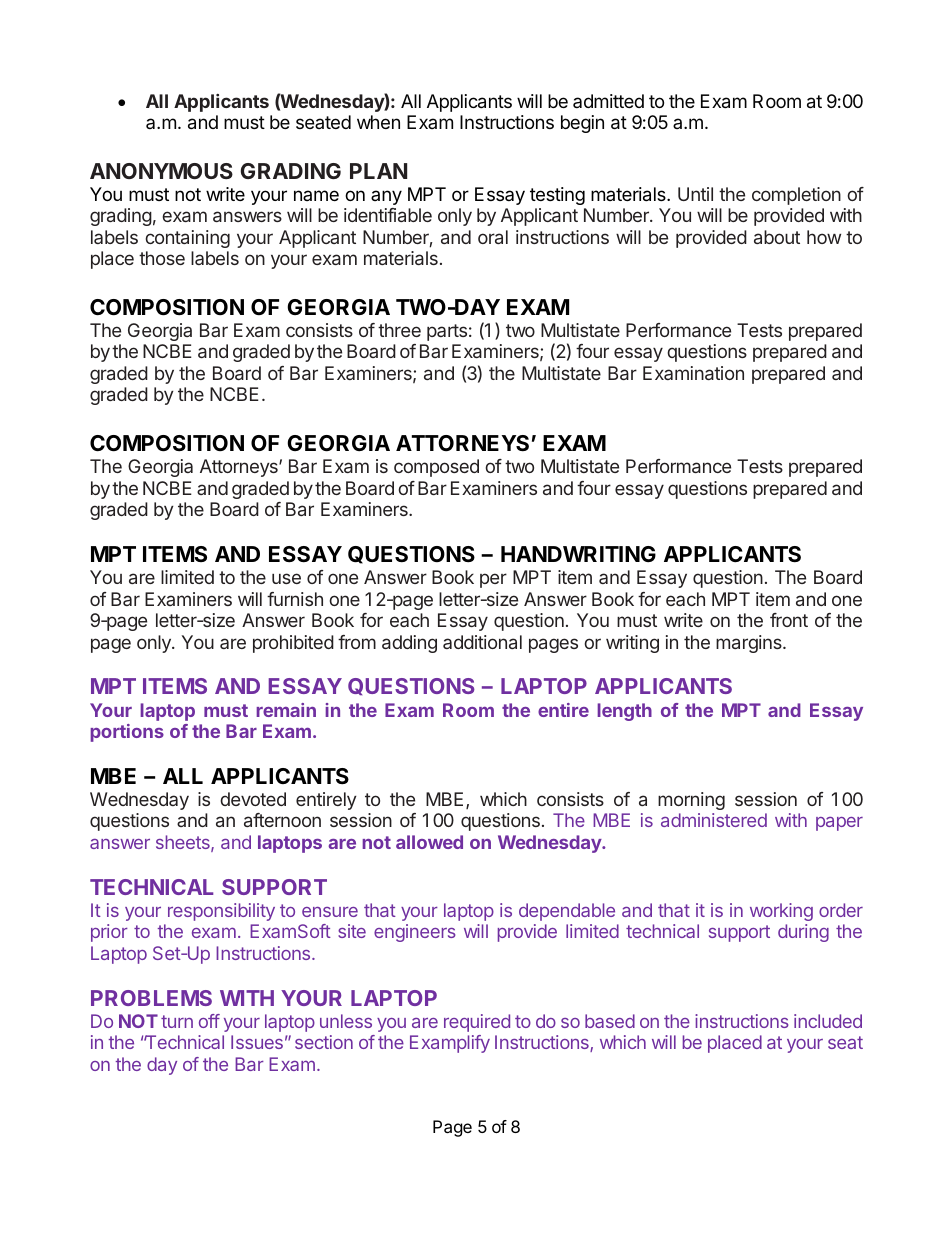 Image resolution: width=952 pixels, height=1233 pixels. What do you see at coordinates (161, 171) in the page?
I see `ANONYMOUS` at bounding box center [161, 171].
